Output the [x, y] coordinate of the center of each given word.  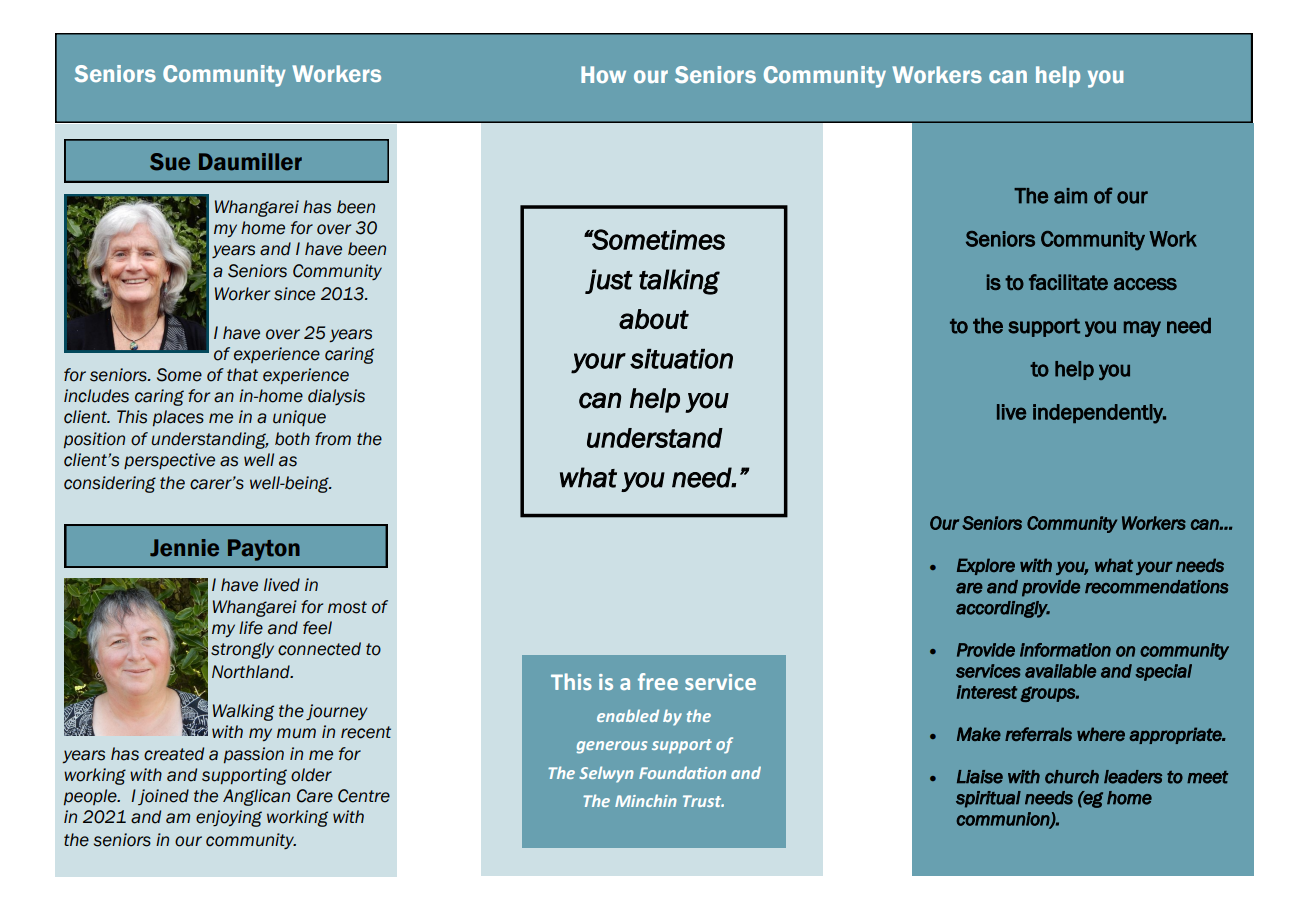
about [654, 319]
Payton [264, 550]
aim [1070, 196]
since [294, 294]
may [1142, 329]
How [603, 74]
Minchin [646, 800]
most [347, 607]
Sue [170, 162]
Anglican [256, 797]
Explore [986, 566]
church [1072, 777]
